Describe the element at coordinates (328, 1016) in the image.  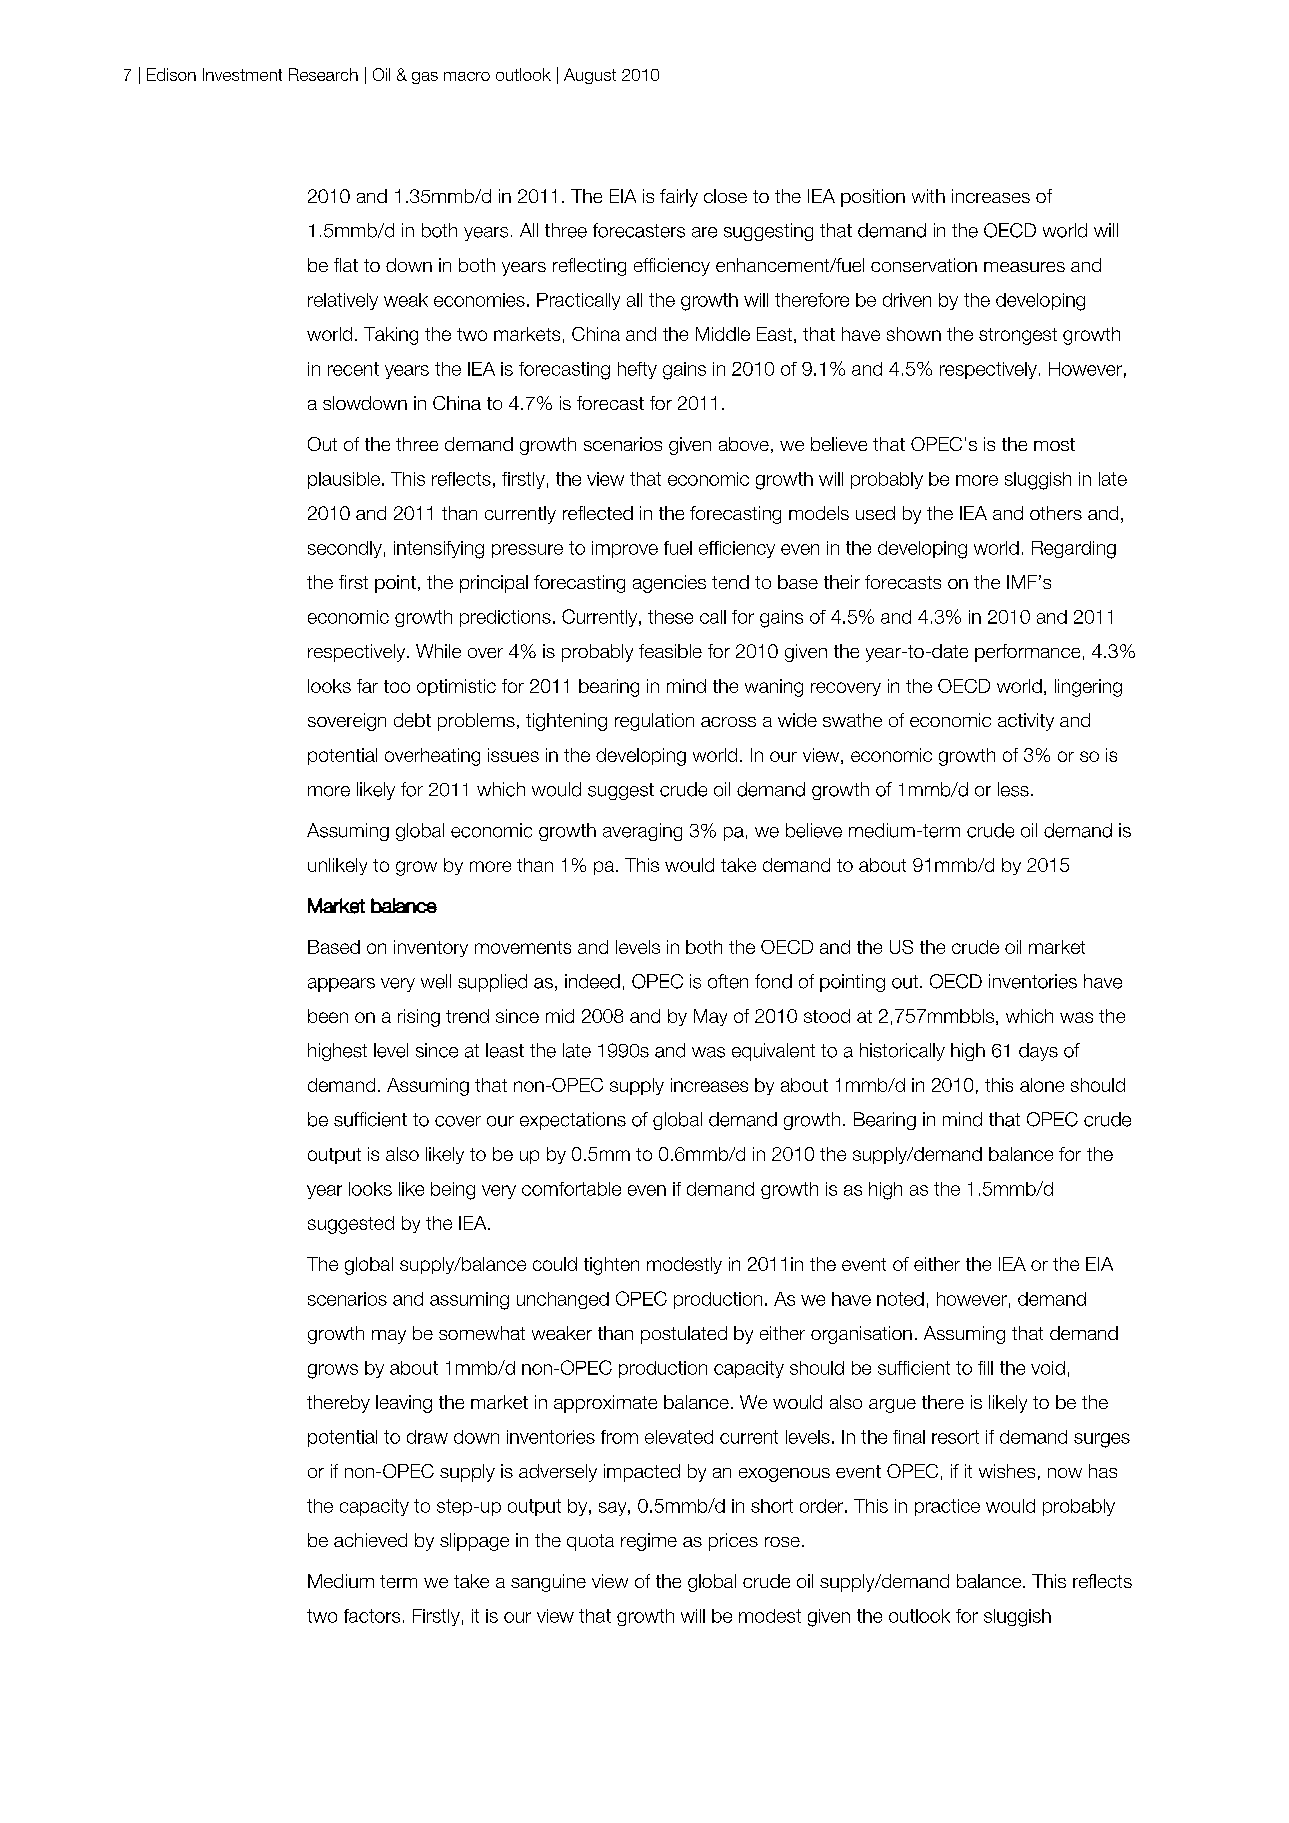
I see `been` at that location.
